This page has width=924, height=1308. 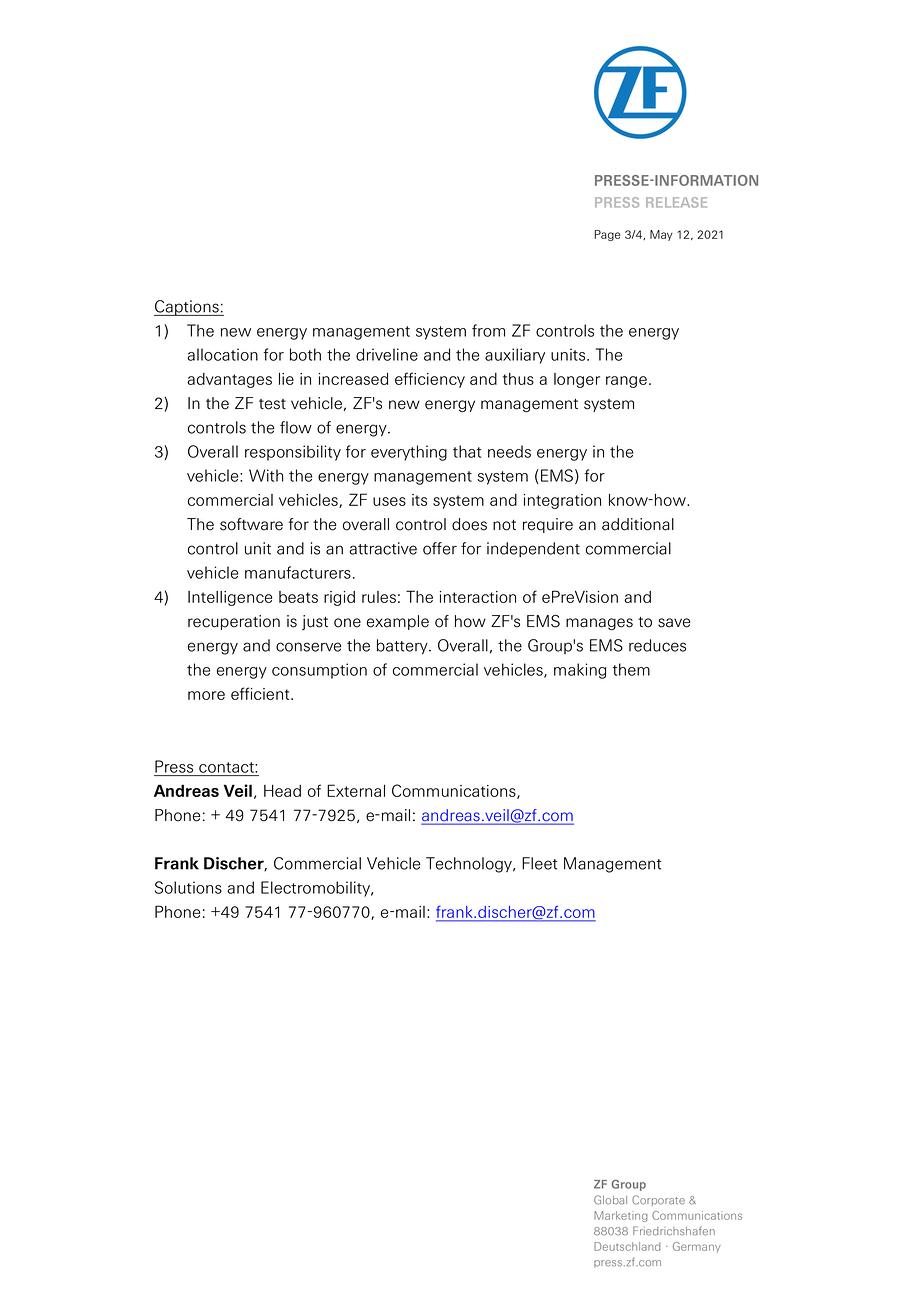 What do you see at coordinates (470, 865) in the page?
I see `Technology` at bounding box center [470, 865].
